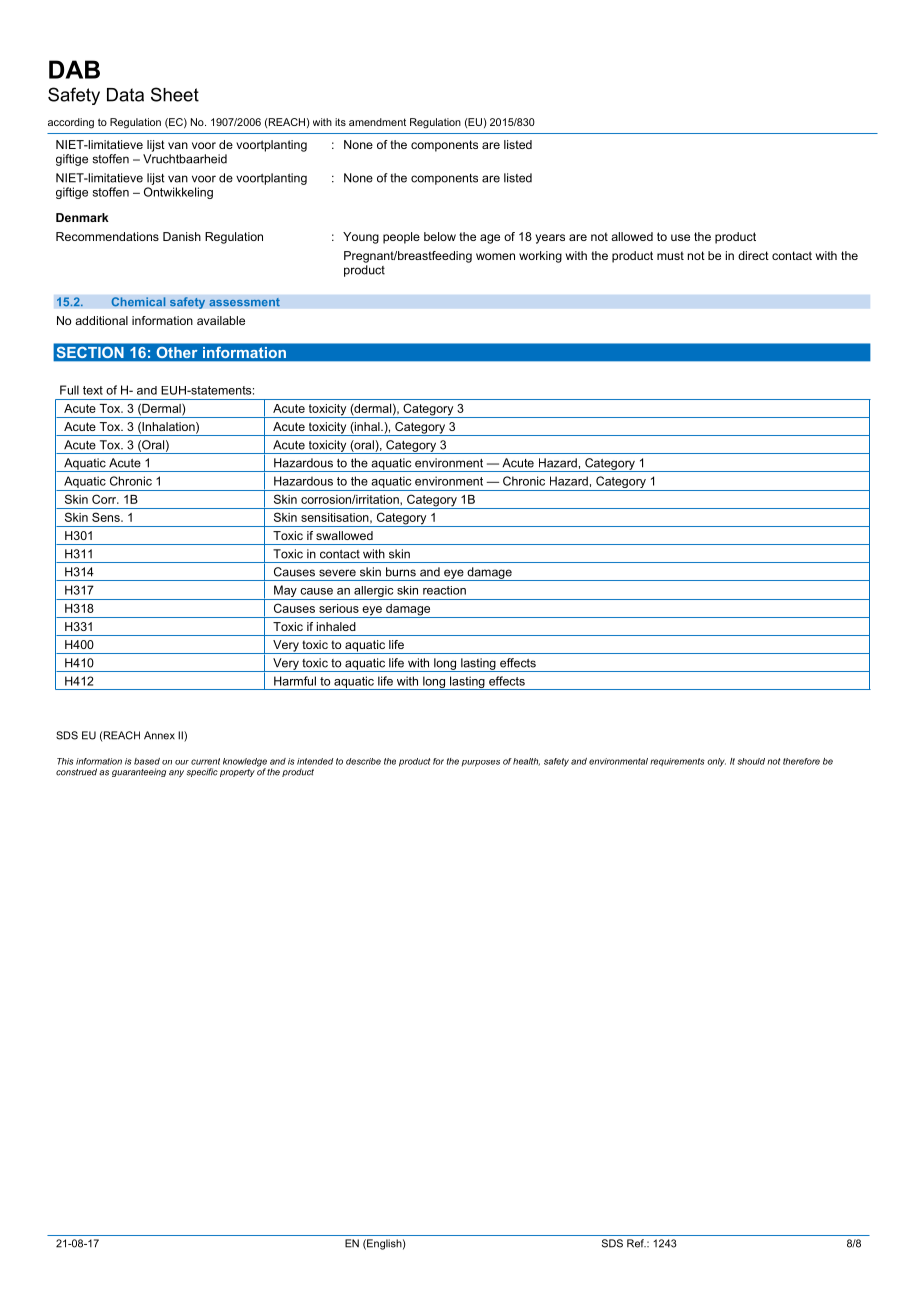 This page has height=1308, width=924. Describe the element at coordinates (377, 122) in the page. I see `amendment` at that location.
